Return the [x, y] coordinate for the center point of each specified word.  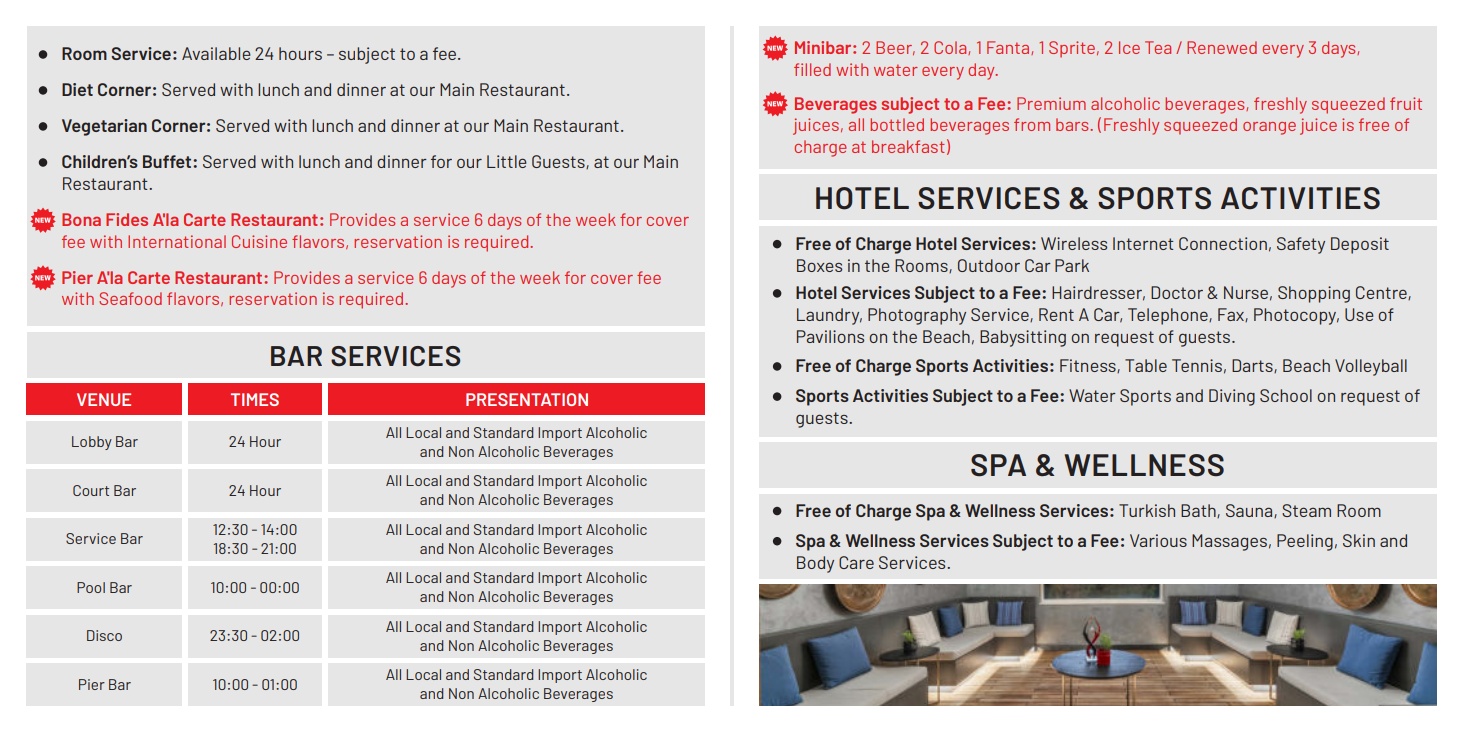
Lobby [92, 443]
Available [216, 53]
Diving [1232, 397]
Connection [1223, 243]
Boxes [819, 265]
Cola [951, 48]
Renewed [1222, 47]
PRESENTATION [527, 399]
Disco [104, 635]
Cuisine [259, 241]
